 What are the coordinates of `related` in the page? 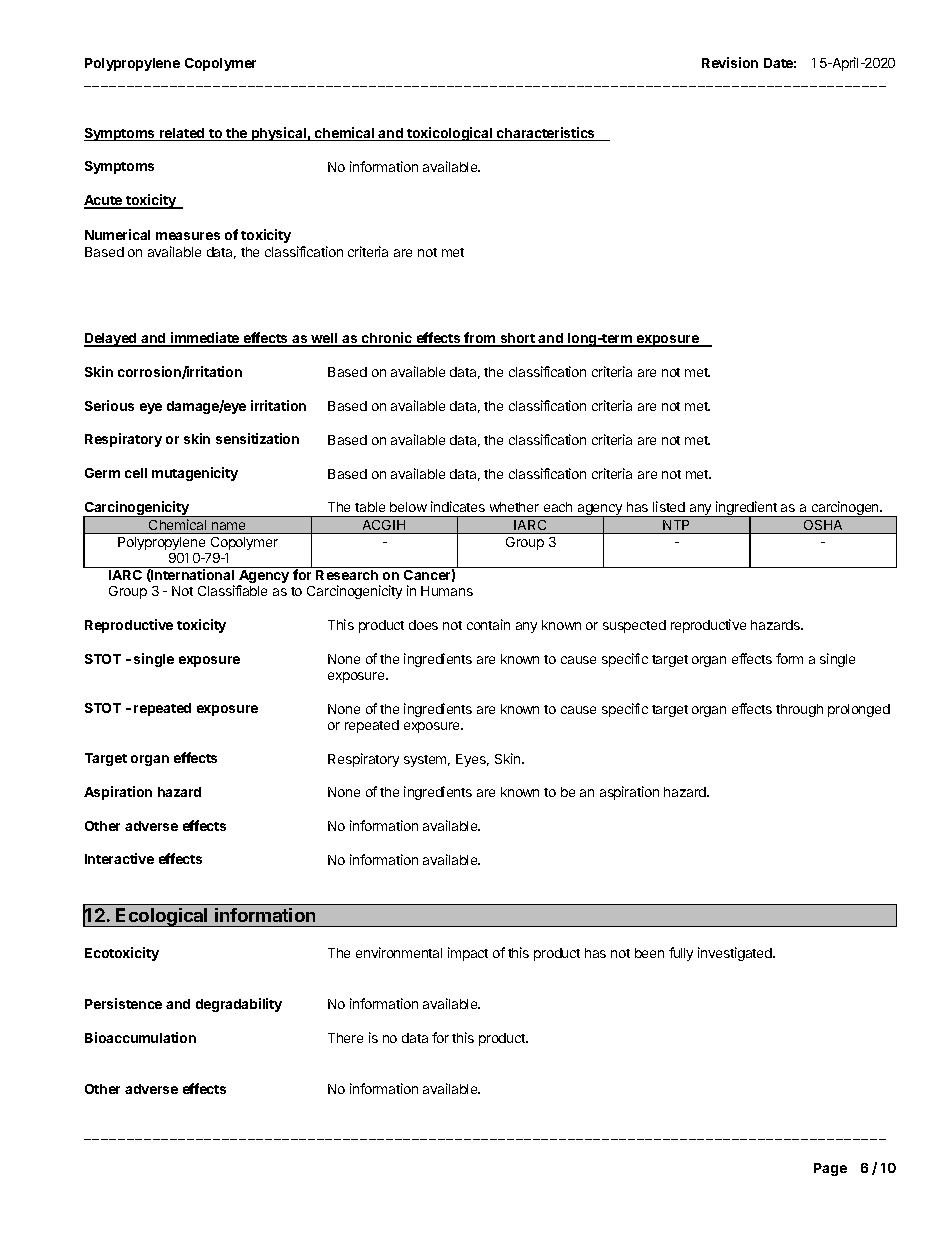 It's located at (182, 134).
